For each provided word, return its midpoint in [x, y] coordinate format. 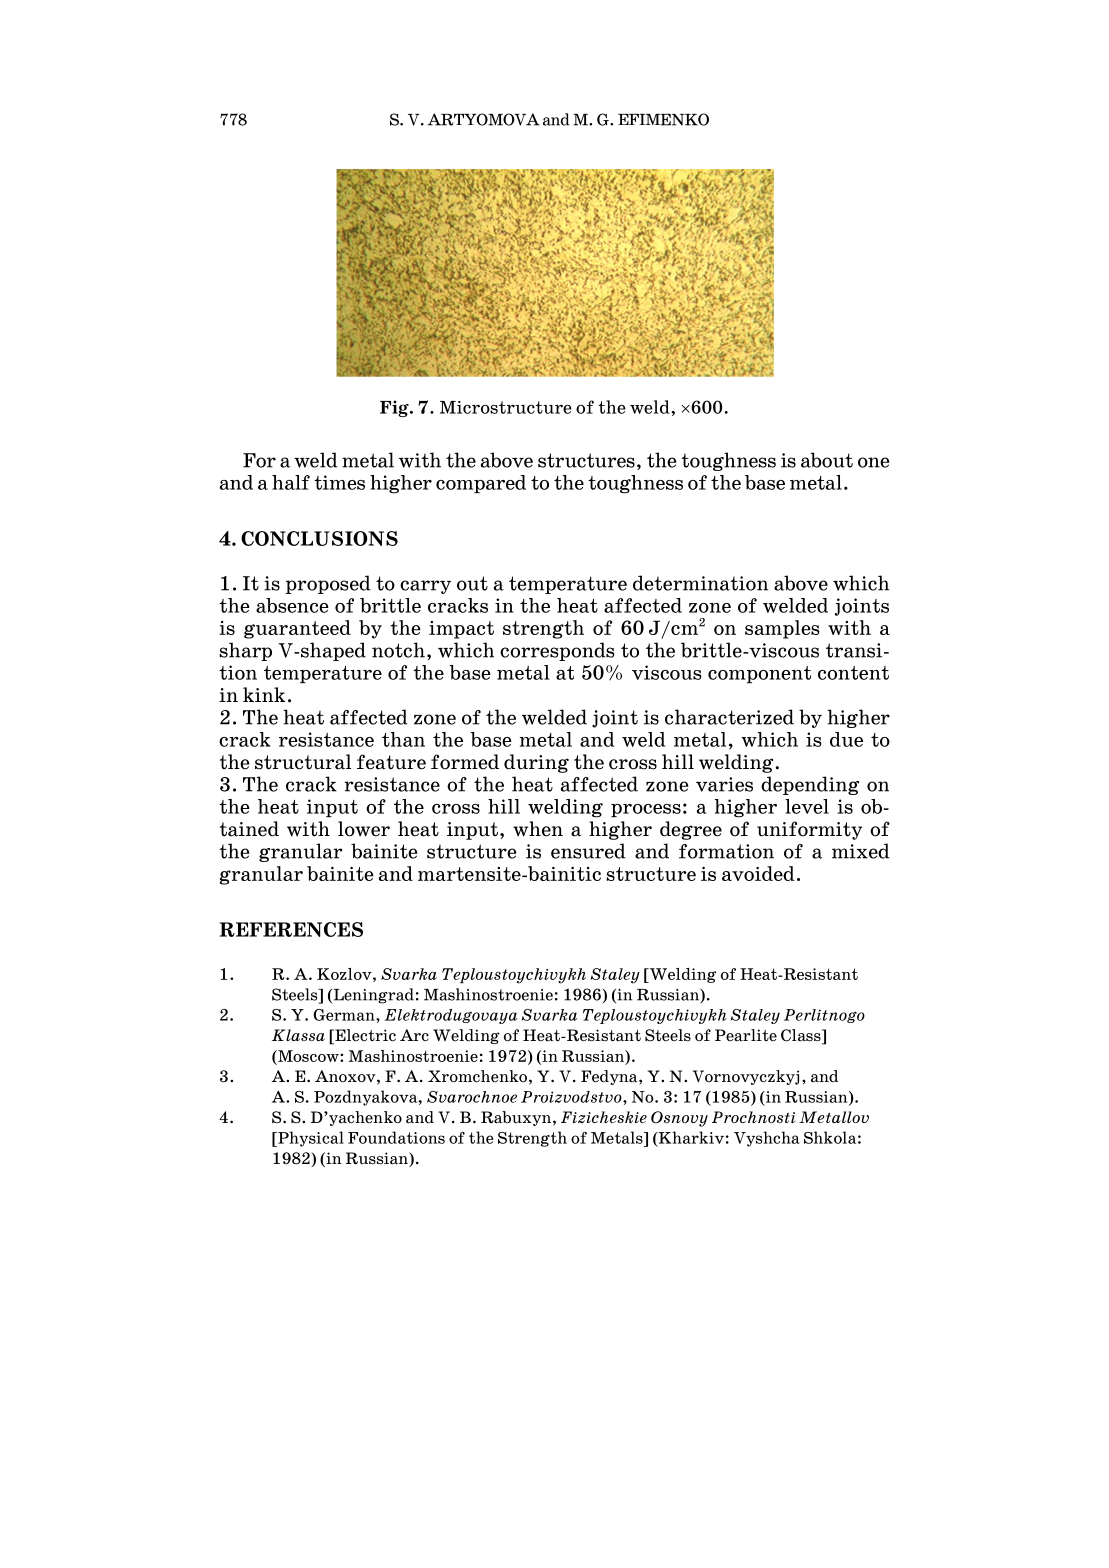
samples [782, 629]
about [827, 460]
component [759, 674]
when [538, 829]
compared [481, 484]
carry [425, 587]
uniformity [809, 830]
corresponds [557, 651]
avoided [758, 873]
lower [364, 829]
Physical [310, 1139]
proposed [328, 584]
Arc [414, 1035]
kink [264, 694]
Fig [395, 408]
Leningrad [372, 996]
